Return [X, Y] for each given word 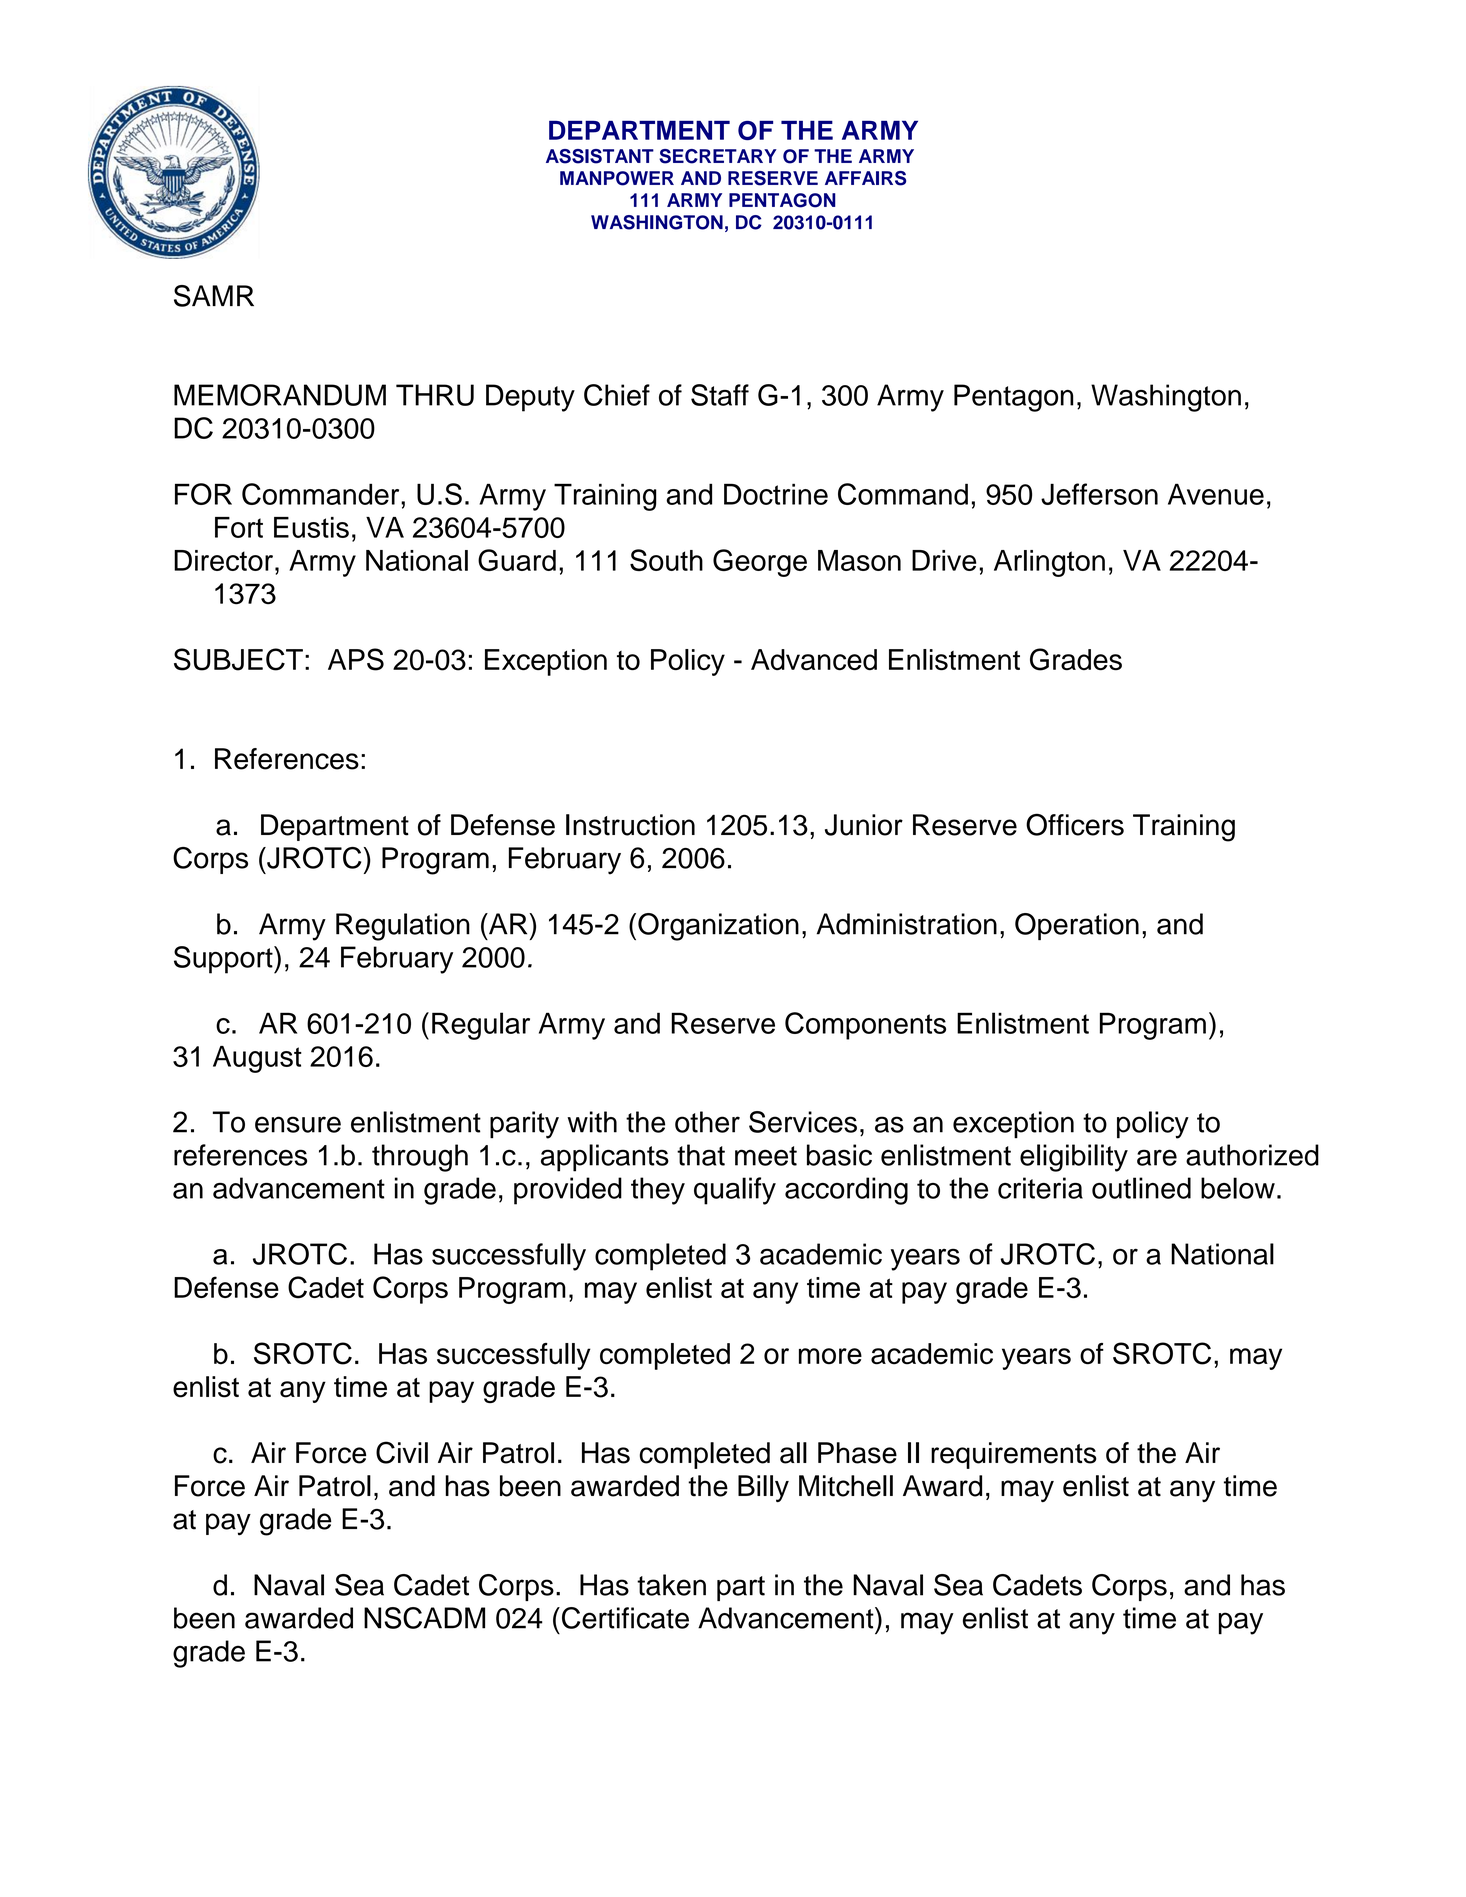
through [420, 1158]
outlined [1141, 1188]
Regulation [403, 927]
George [760, 563]
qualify [735, 1191]
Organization [718, 927]
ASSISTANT [600, 156]
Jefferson [1099, 494]
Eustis [311, 527]
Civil [402, 1452]
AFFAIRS [865, 178]
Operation [1077, 926]
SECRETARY [718, 156]
